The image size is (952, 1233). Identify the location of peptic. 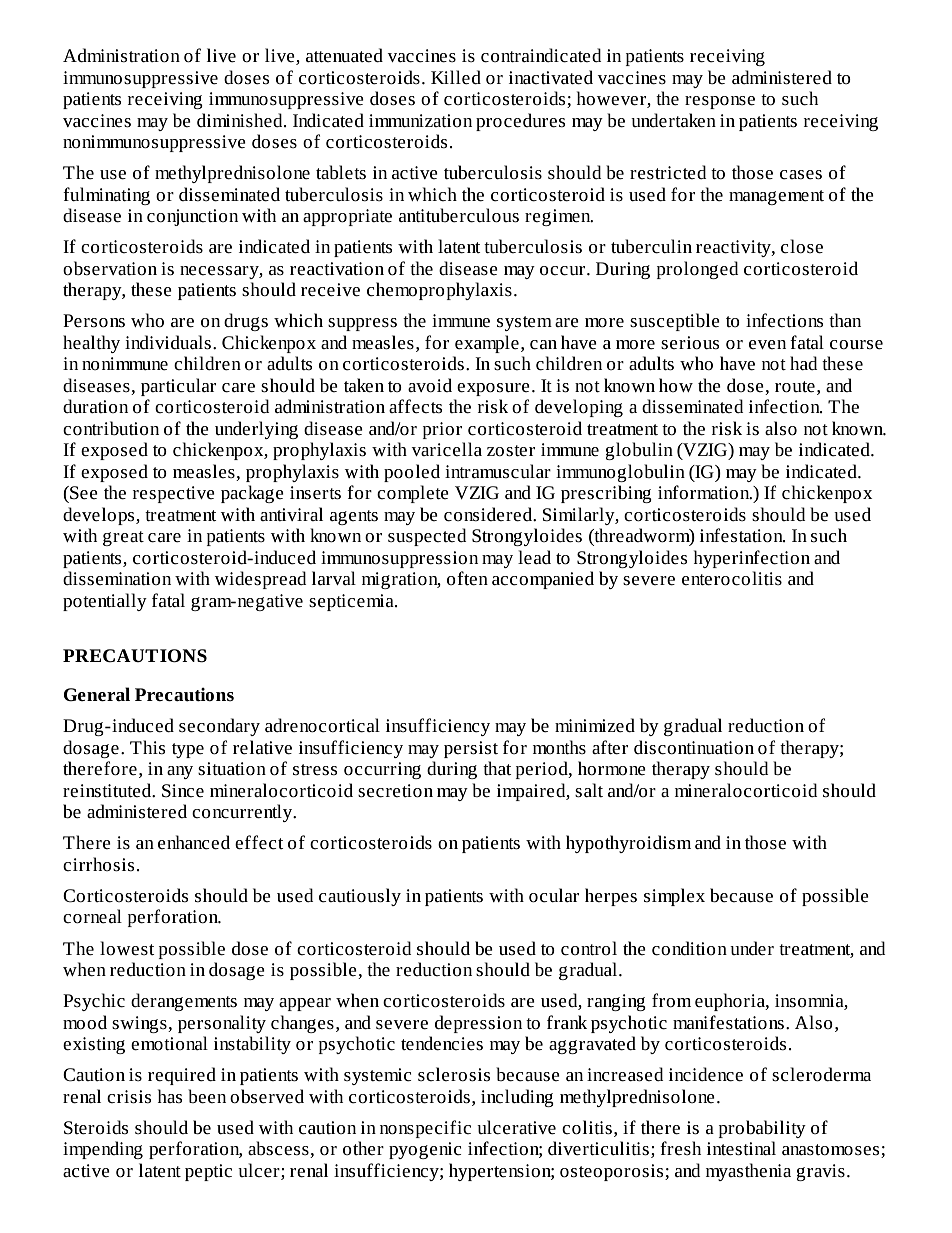
(208, 1172).
